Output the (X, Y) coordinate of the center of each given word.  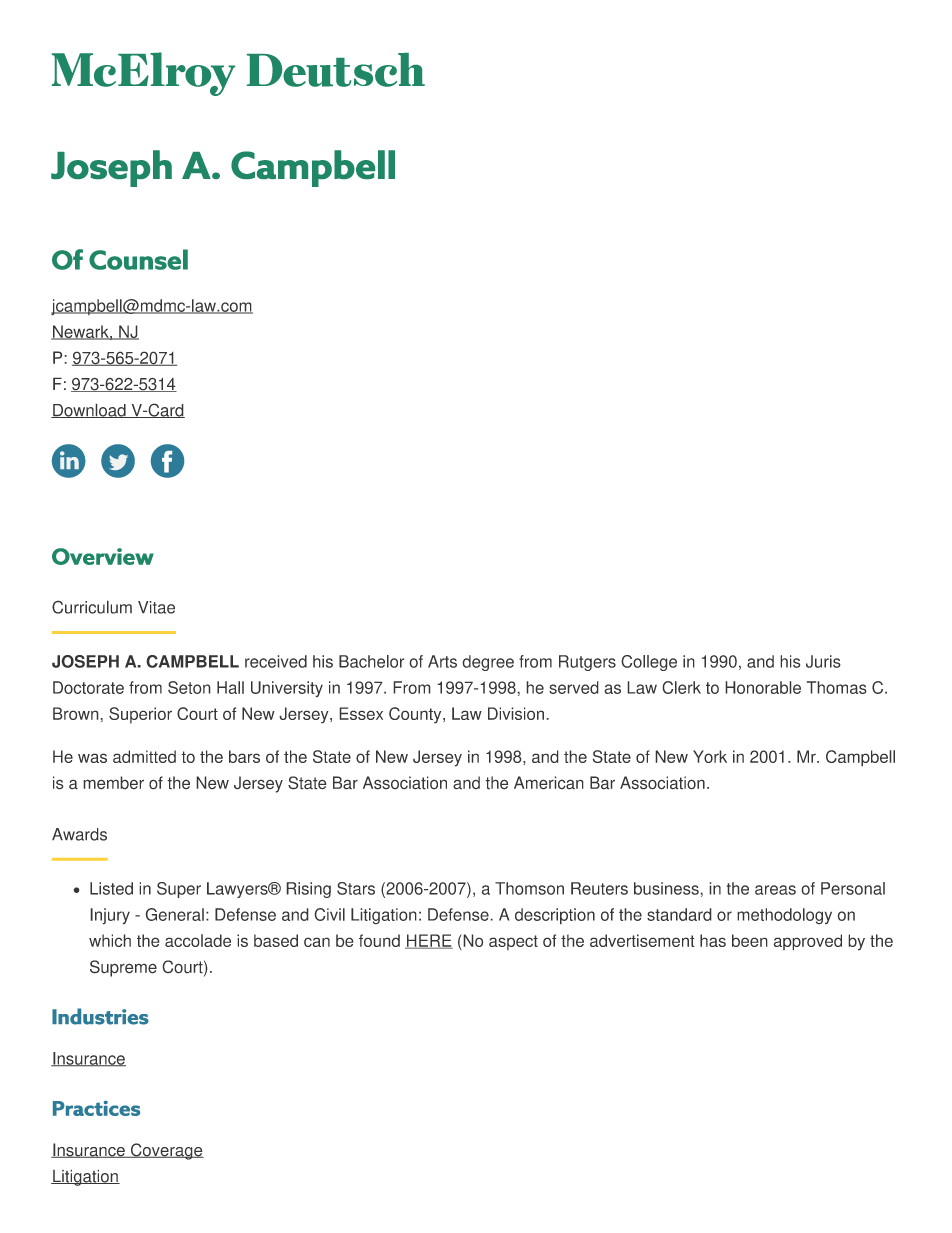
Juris (823, 661)
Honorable (763, 687)
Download (89, 410)
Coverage (166, 1151)
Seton (189, 687)
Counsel (138, 259)
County (416, 715)
